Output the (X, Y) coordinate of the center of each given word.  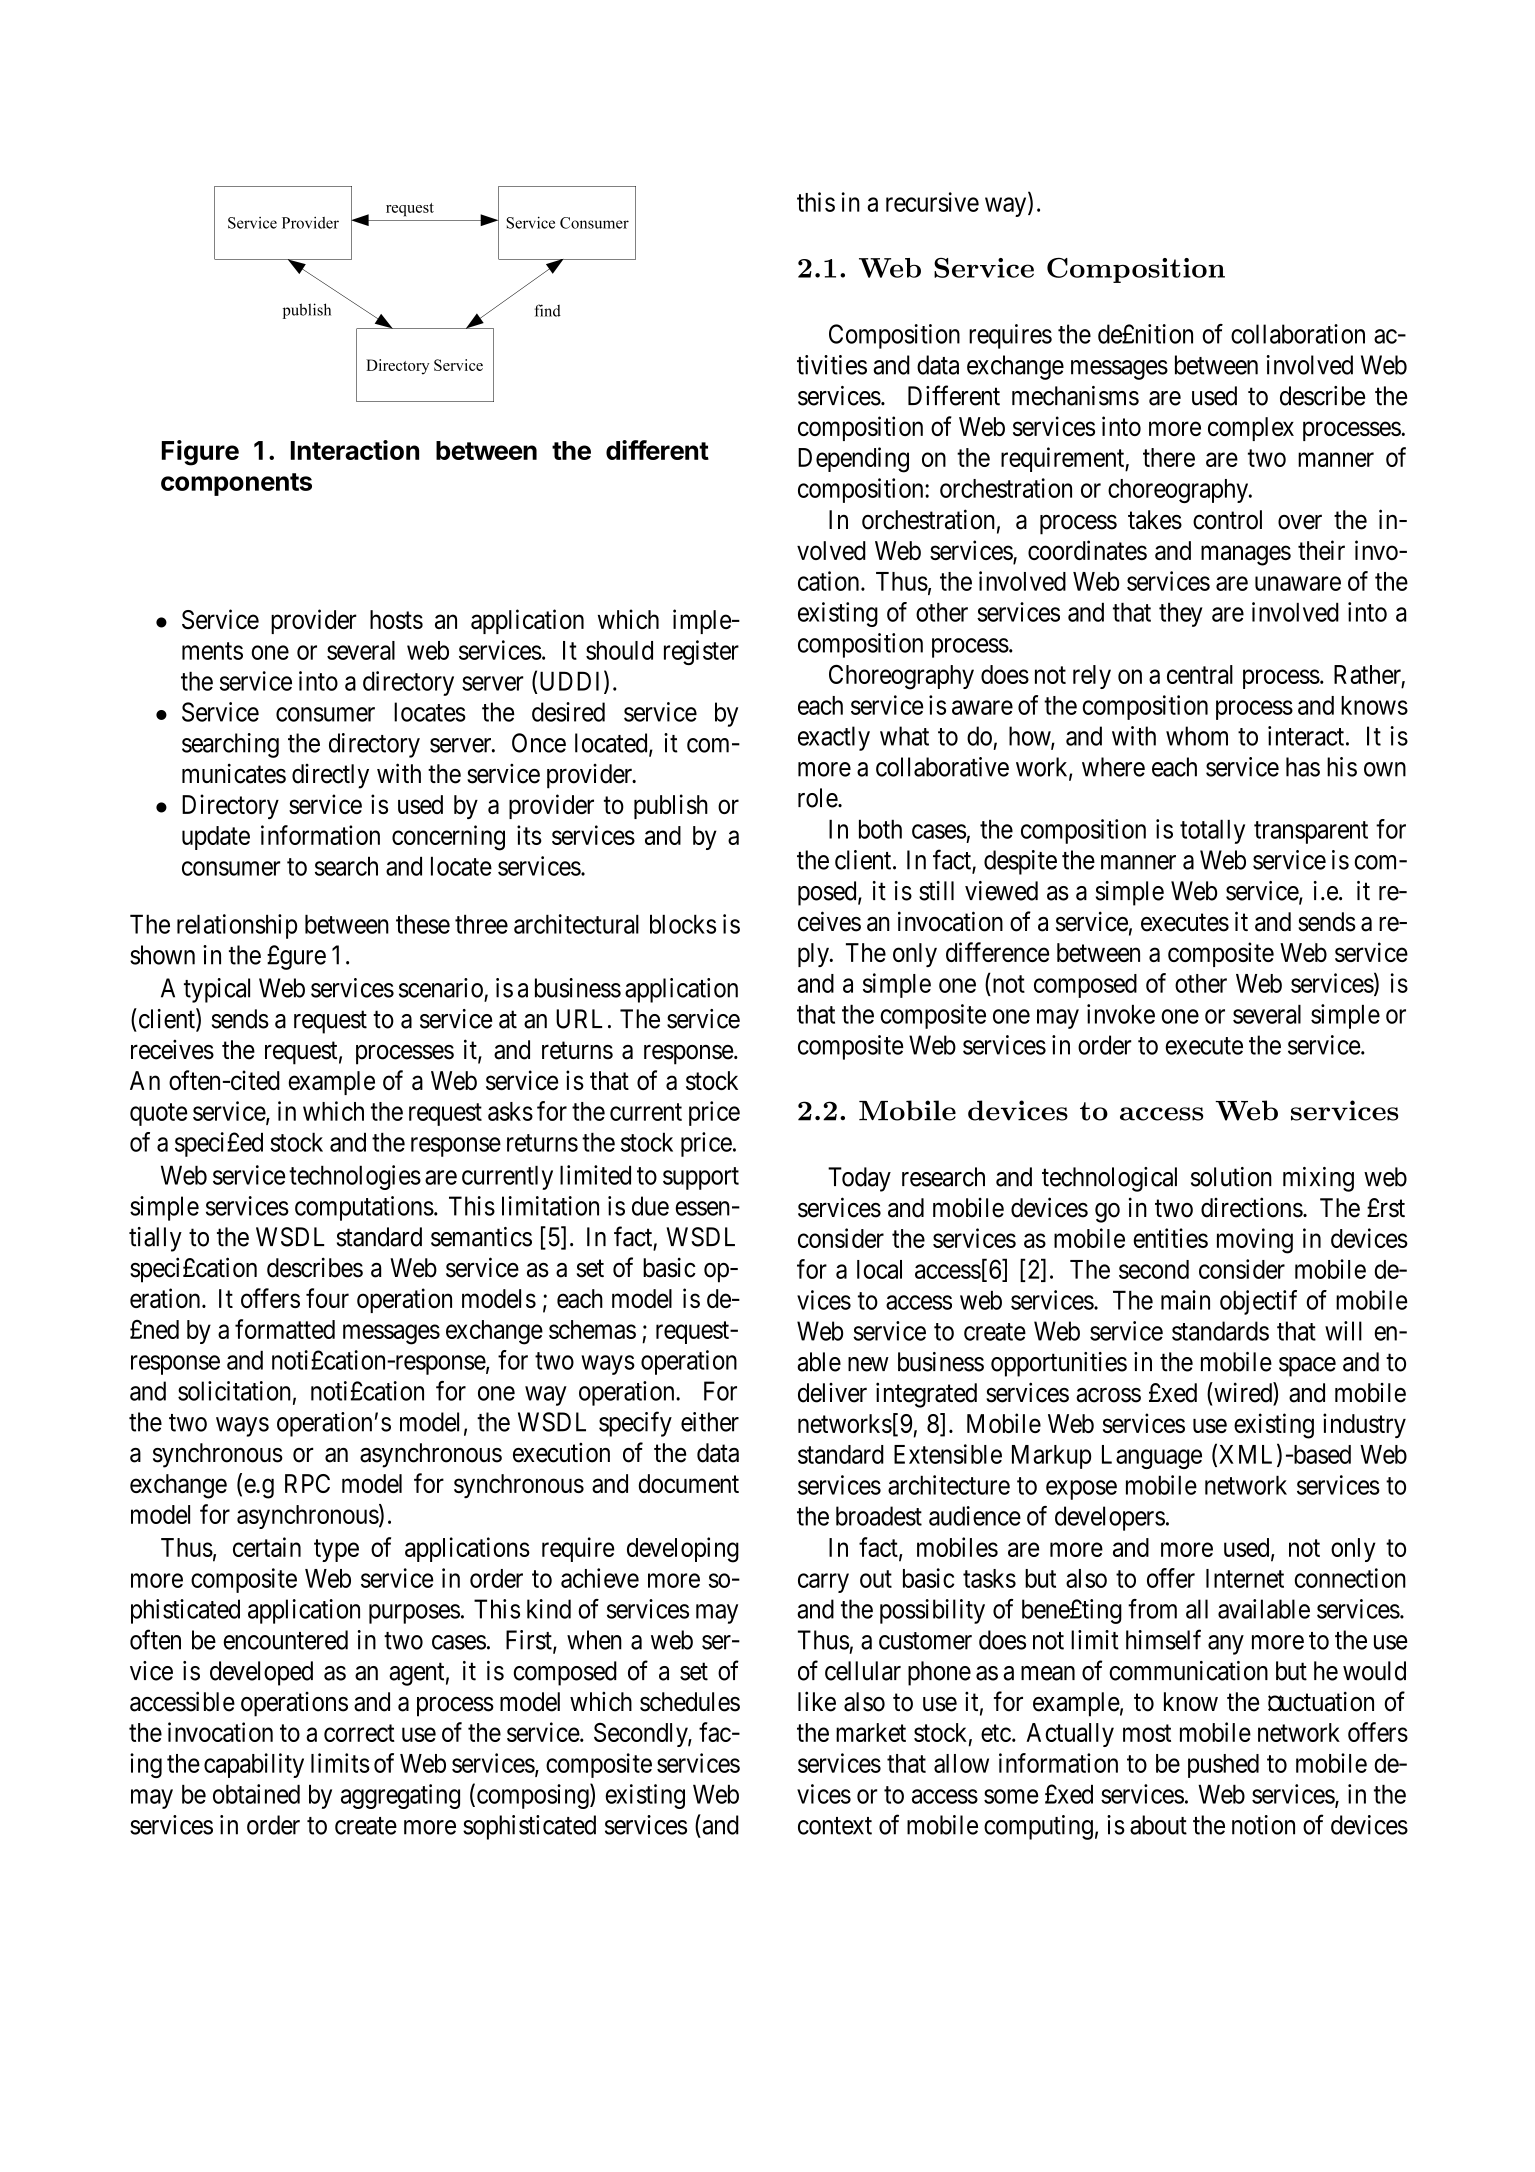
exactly (834, 738)
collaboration (1298, 334)
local (879, 1269)
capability (254, 1765)
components (236, 484)
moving (1255, 1241)
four (327, 1298)
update (216, 838)
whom (1197, 736)
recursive (932, 202)
